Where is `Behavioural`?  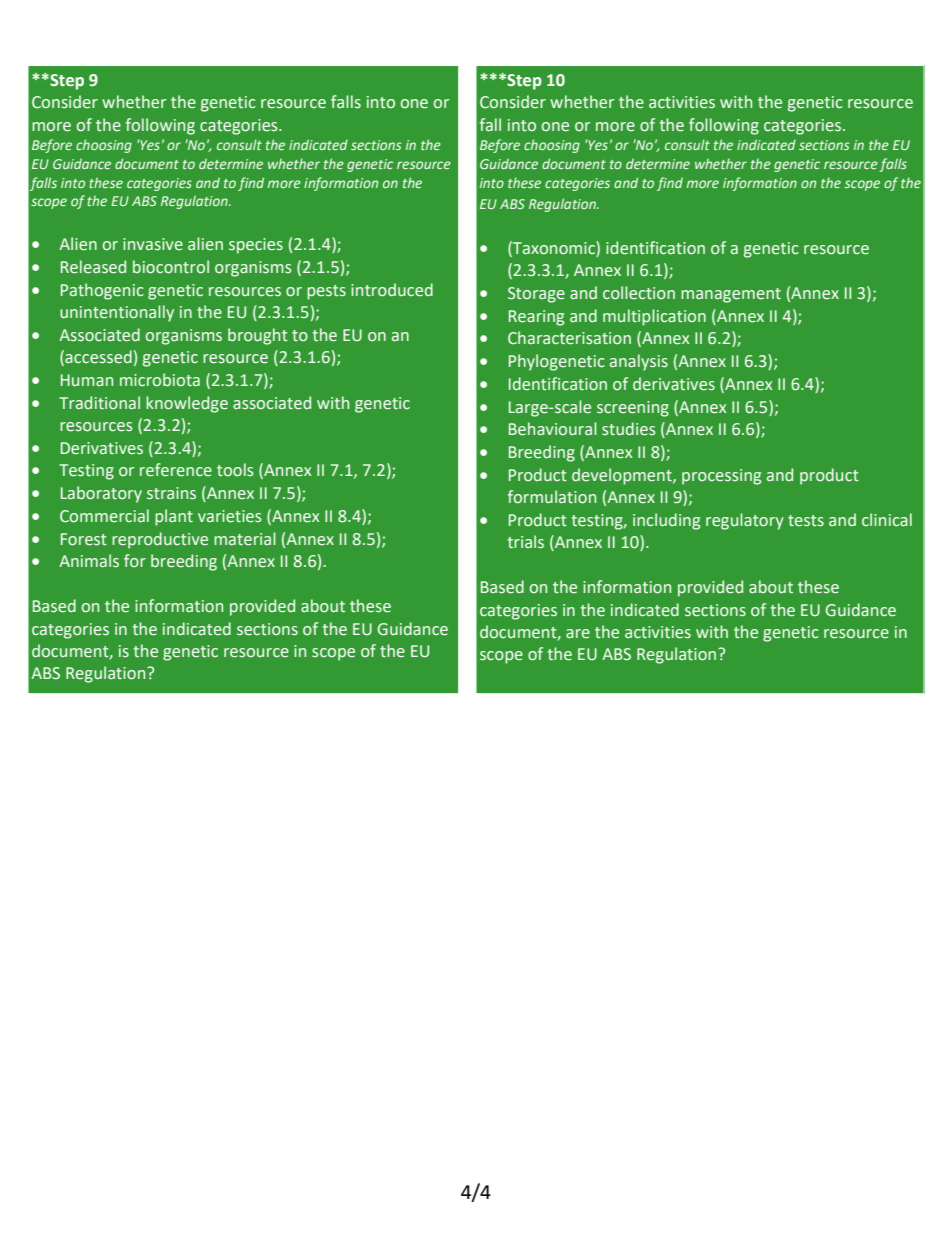
Behavioural is located at coordinates (553, 429).
